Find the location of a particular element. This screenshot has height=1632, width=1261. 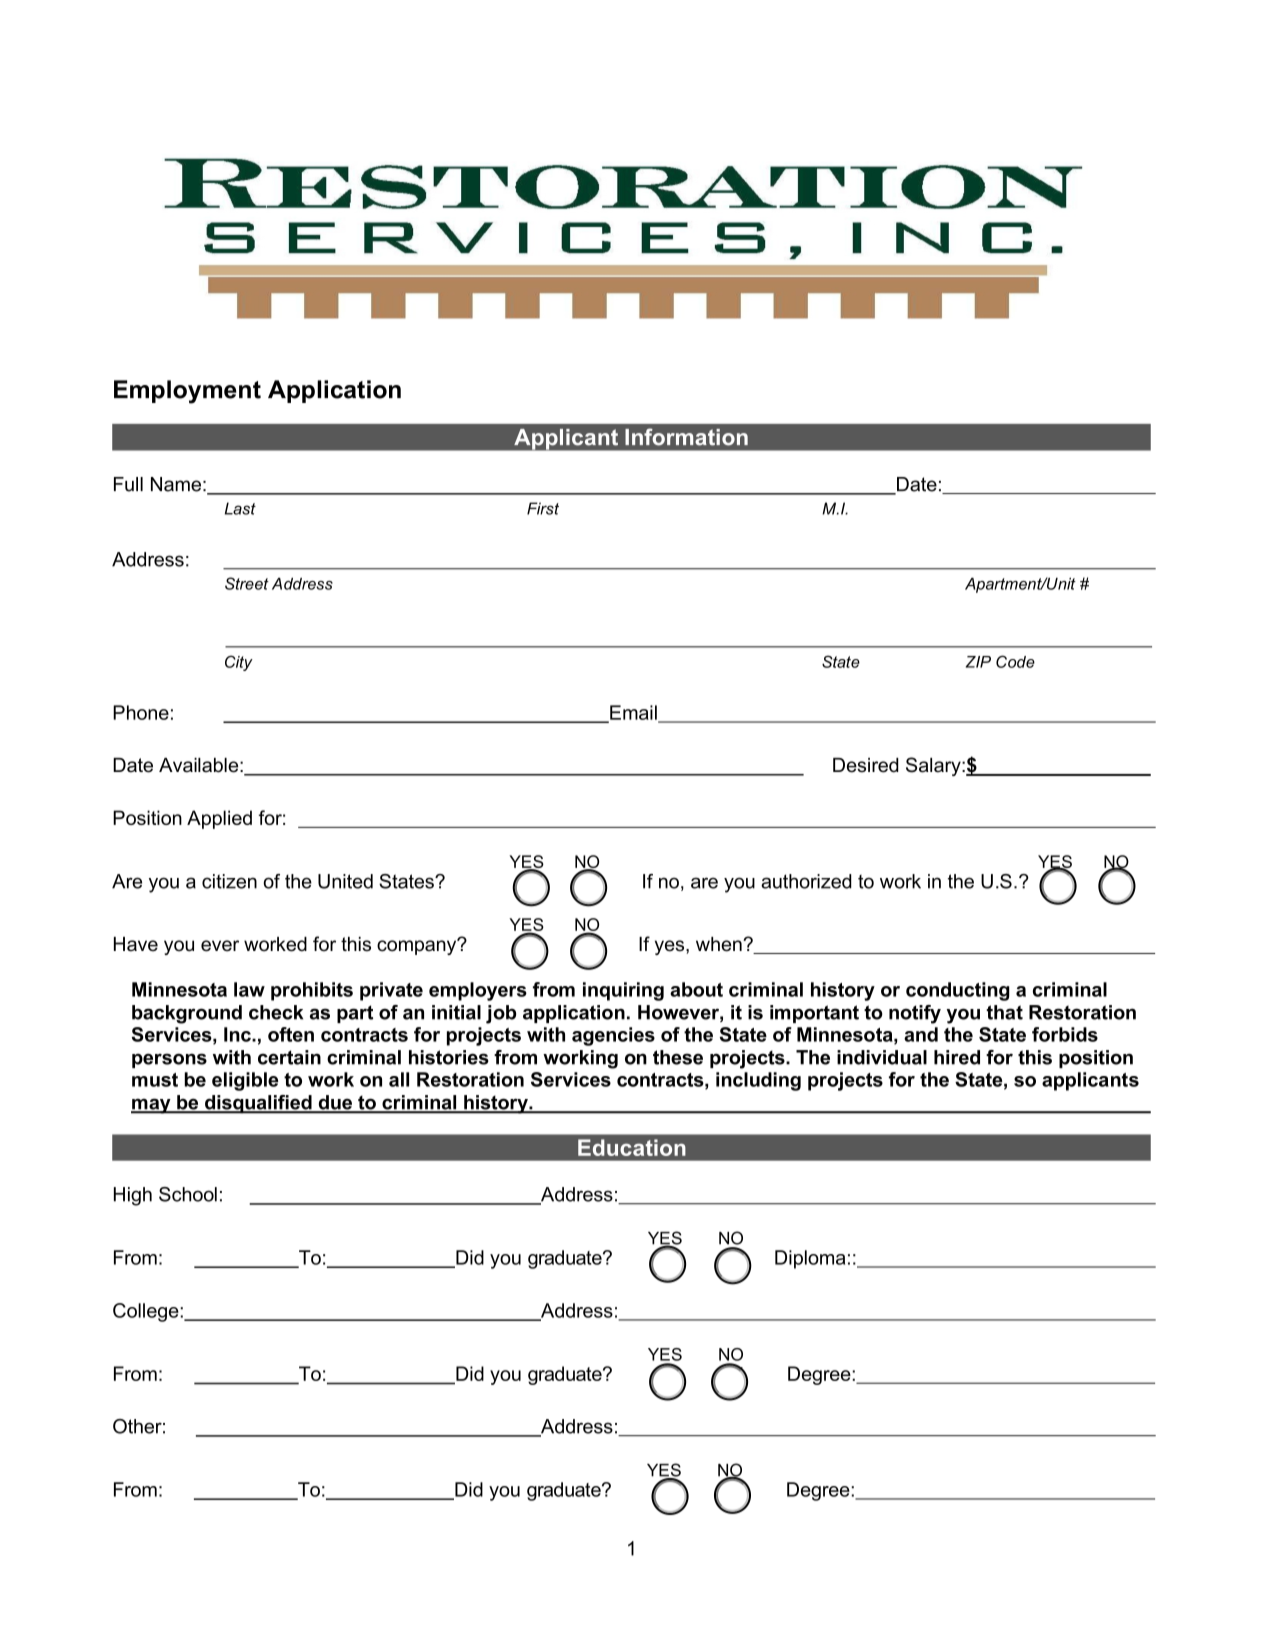

Information is located at coordinates (686, 437).
